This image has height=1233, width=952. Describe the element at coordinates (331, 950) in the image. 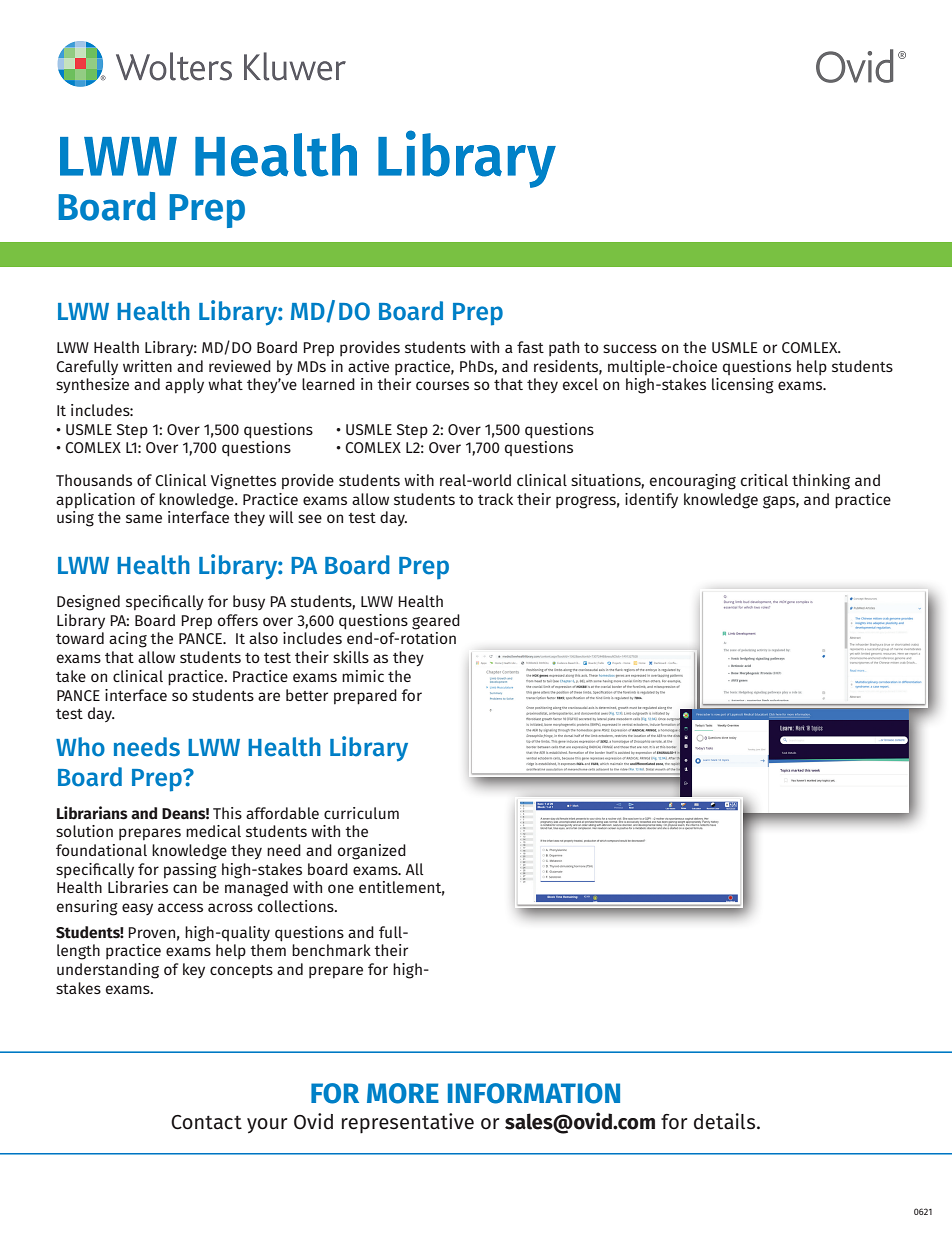

I see `benchmark` at that location.
